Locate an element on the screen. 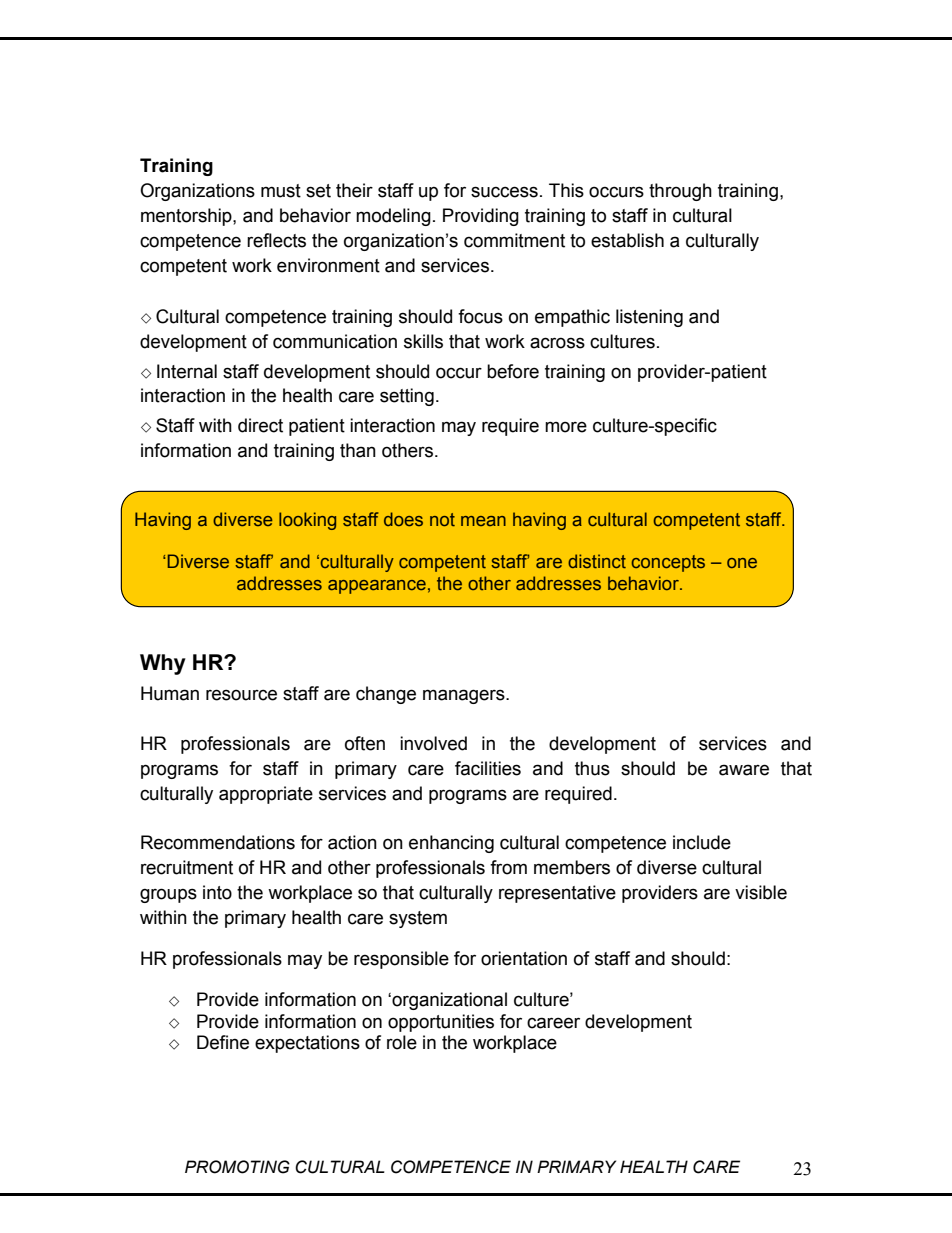  looking is located at coordinates (307, 521).
